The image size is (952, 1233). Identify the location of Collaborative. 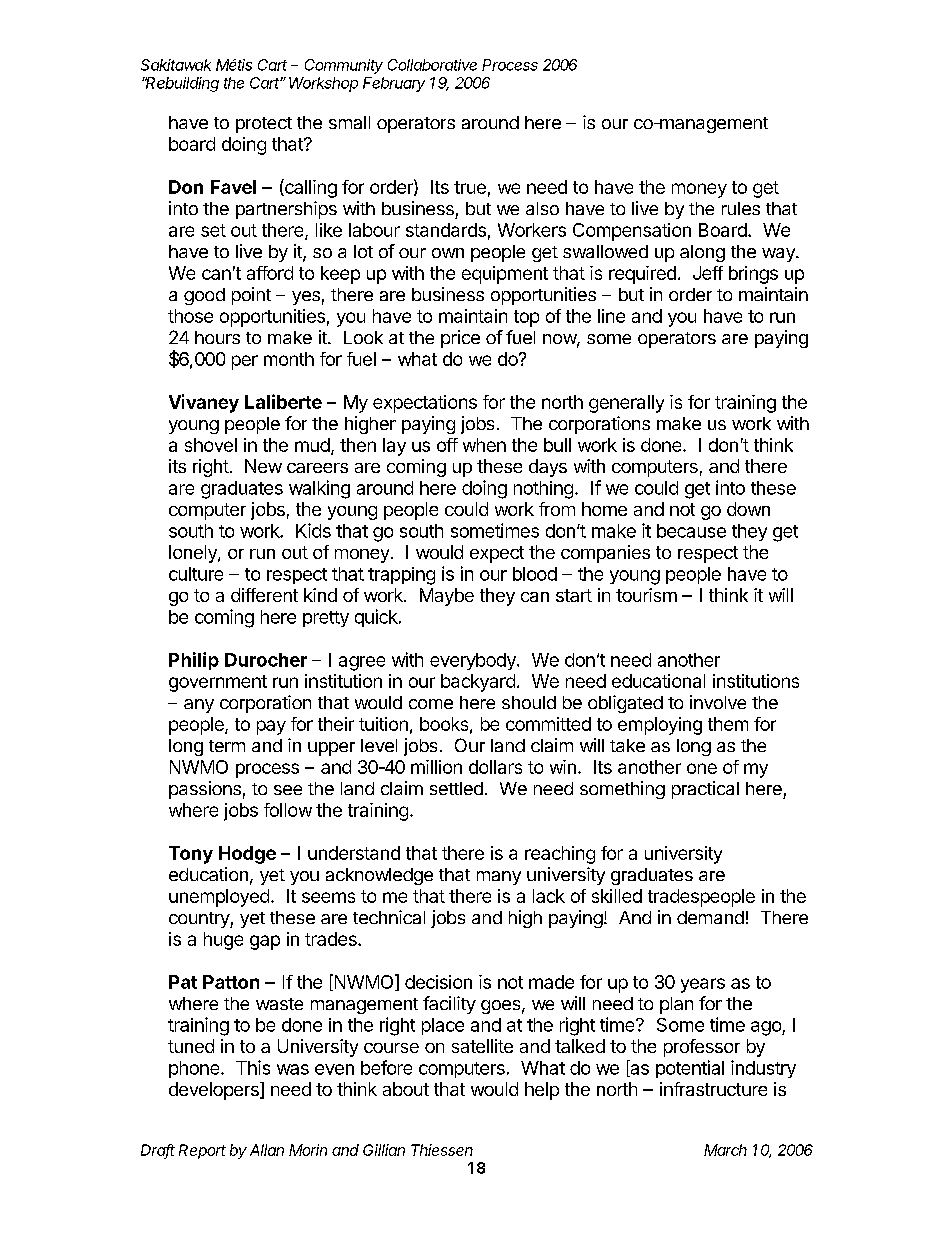
(432, 65).
